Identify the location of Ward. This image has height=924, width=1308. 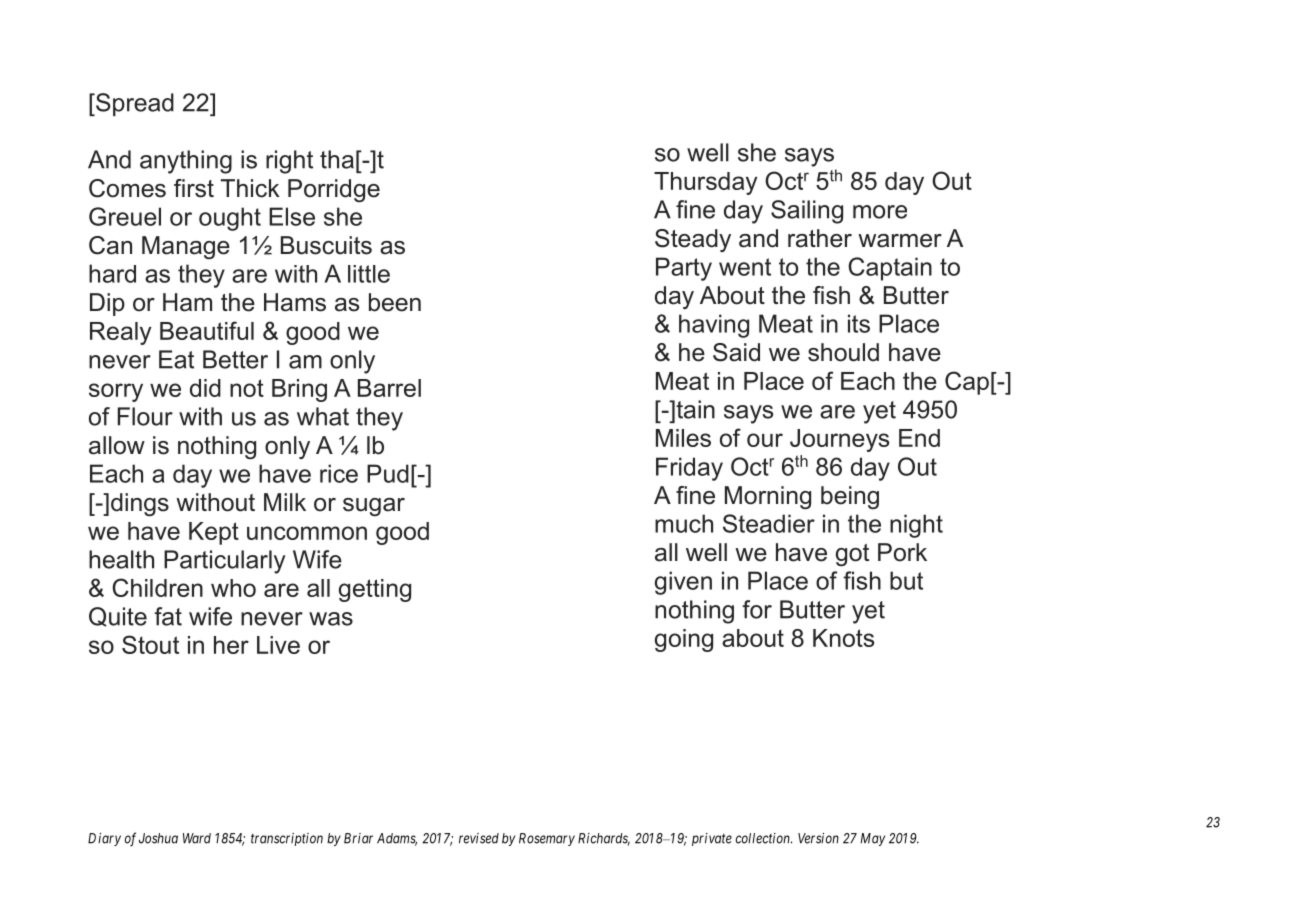
(197, 838).
